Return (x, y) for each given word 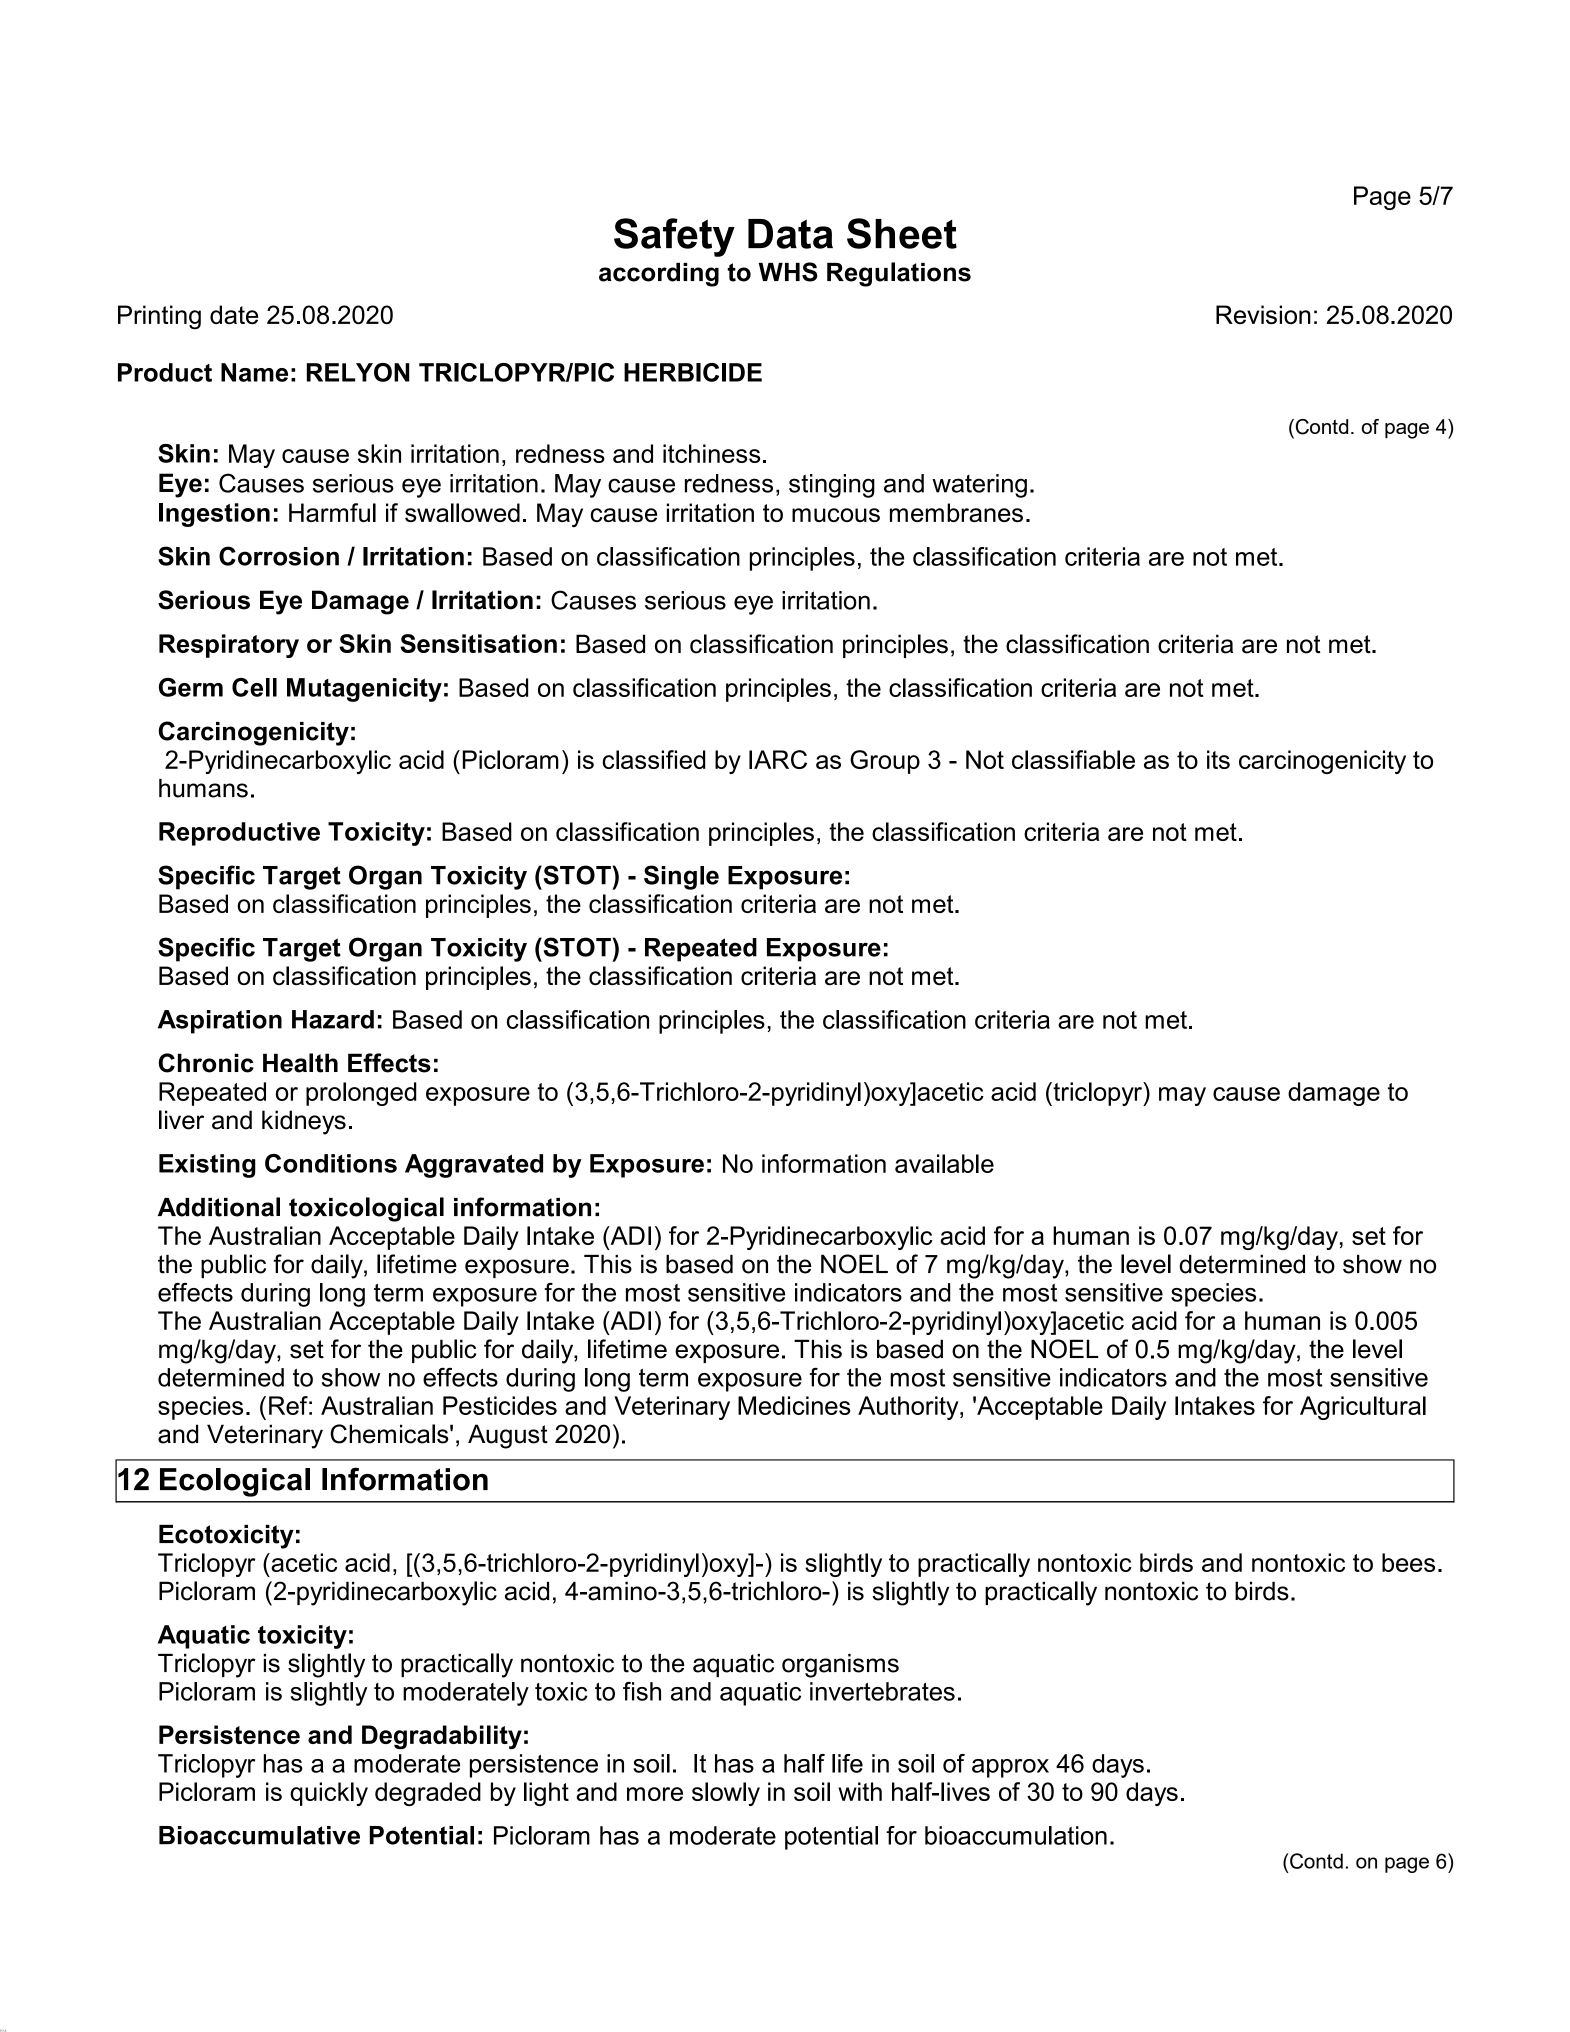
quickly (329, 1794)
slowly (726, 1794)
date (234, 314)
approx (1010, 1768)
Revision (1263, 314)
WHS (788, 272)
